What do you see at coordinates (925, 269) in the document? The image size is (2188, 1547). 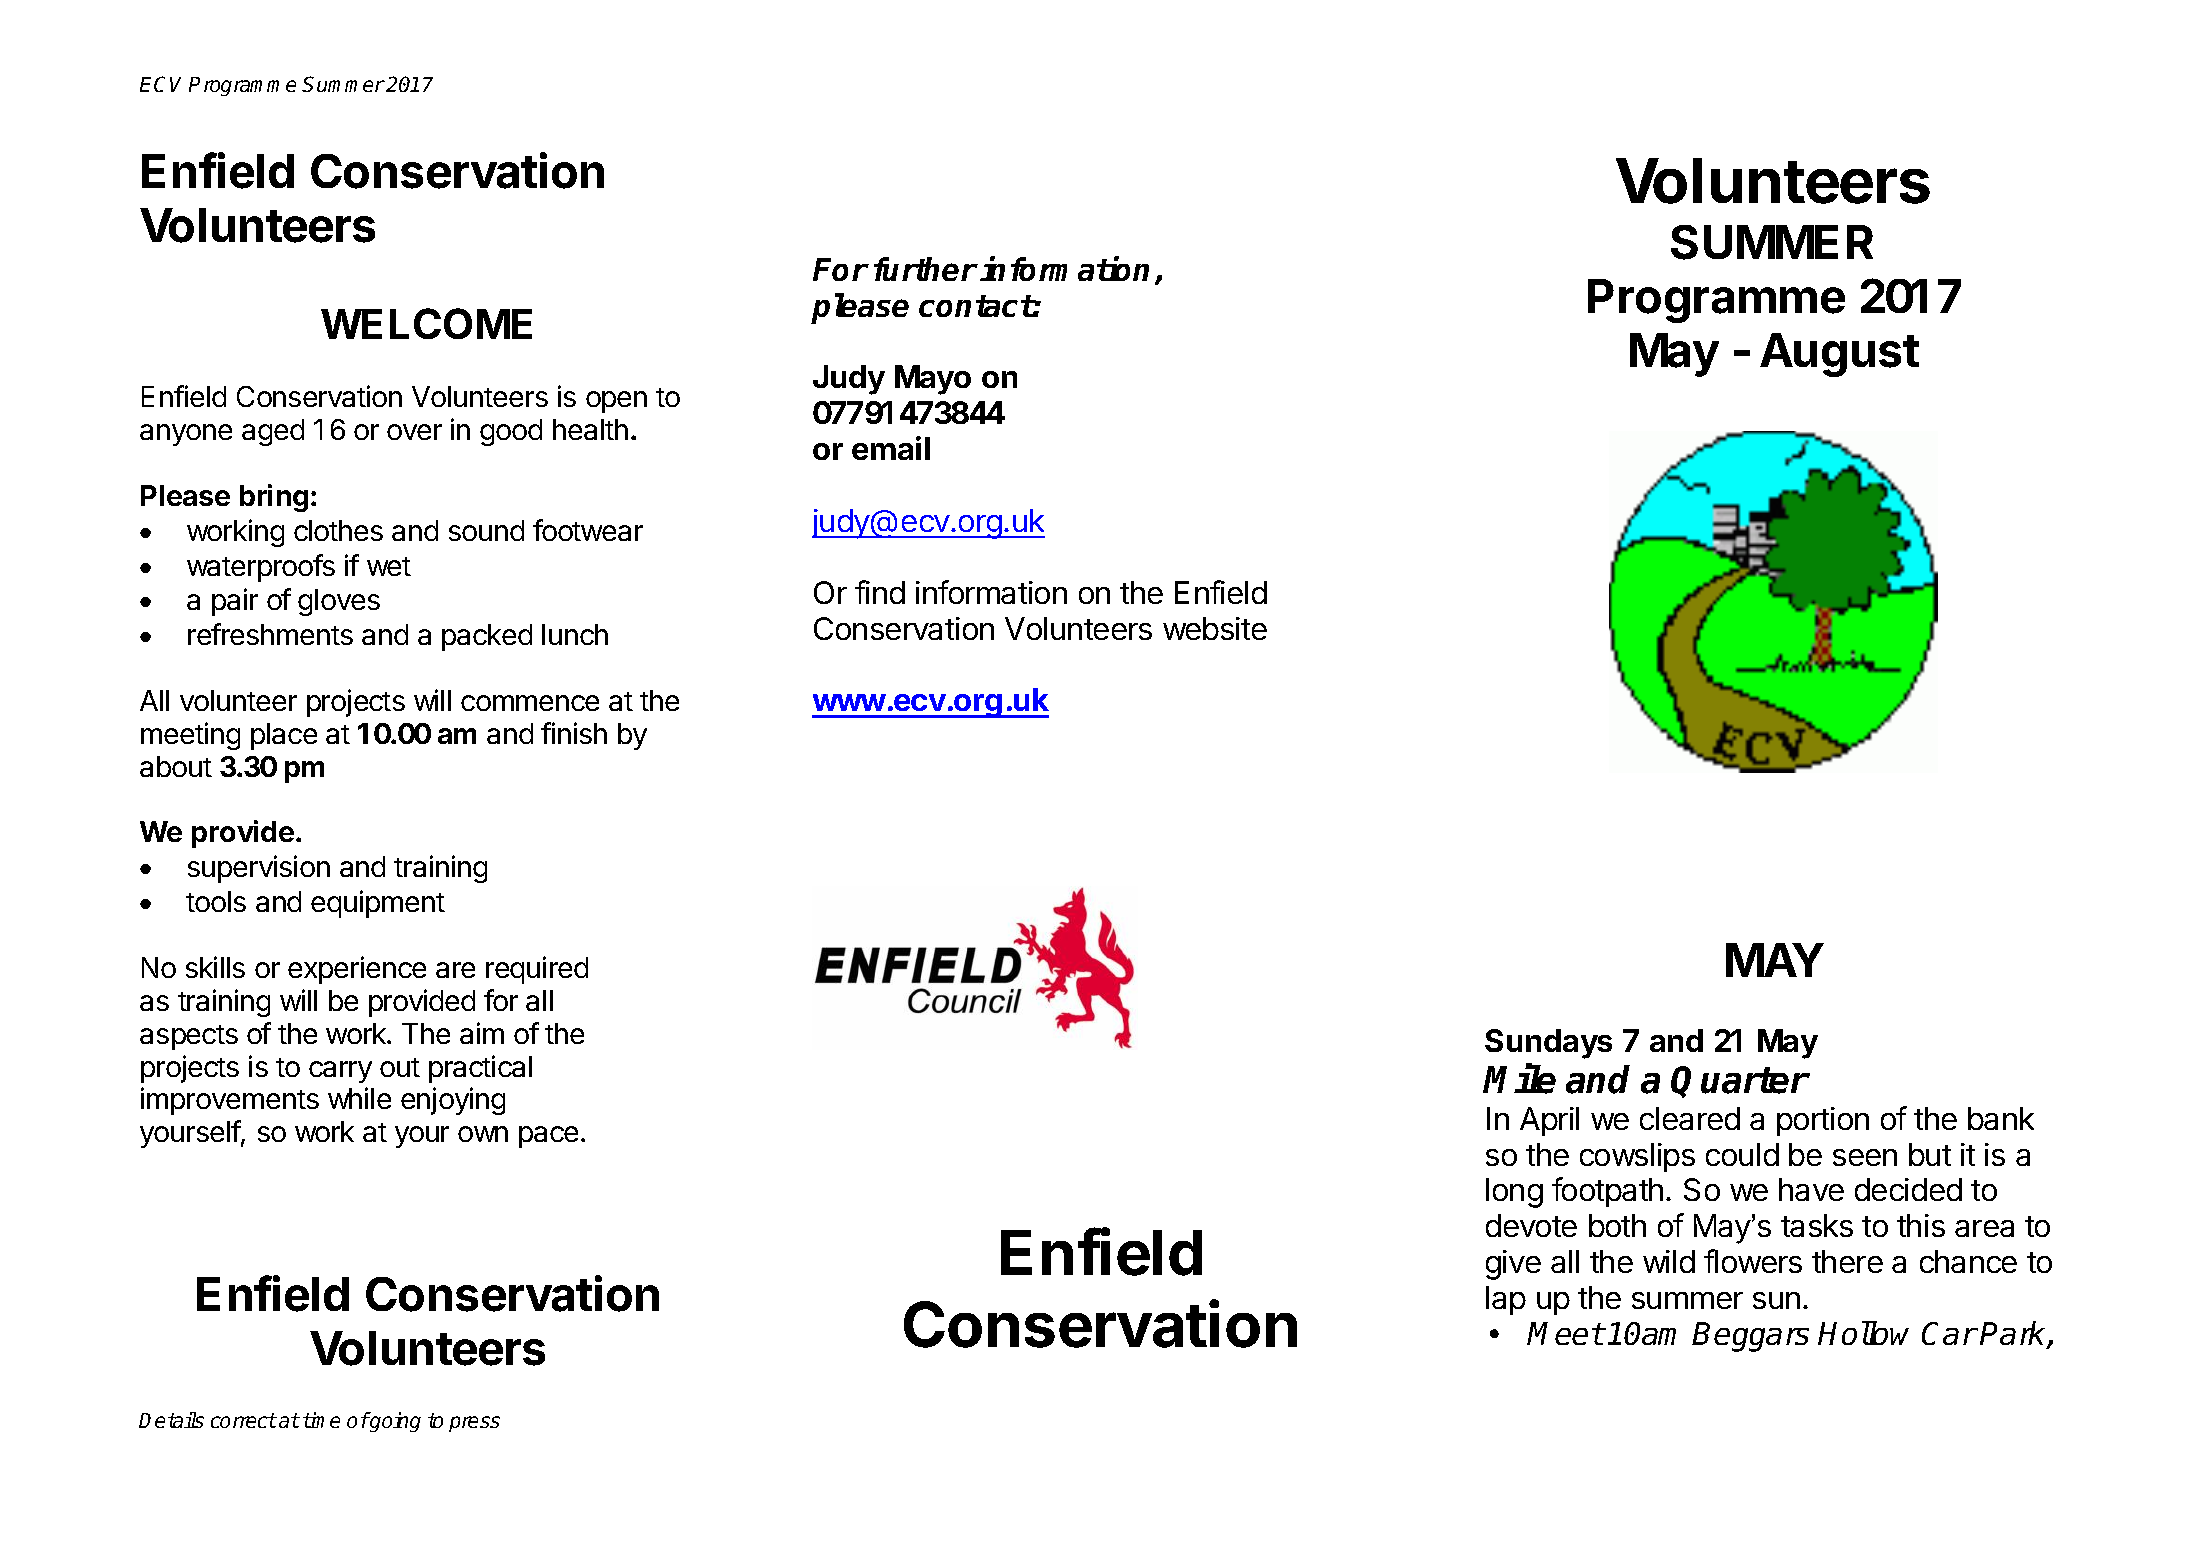 I see `further` at bounding box center [925, 269].
